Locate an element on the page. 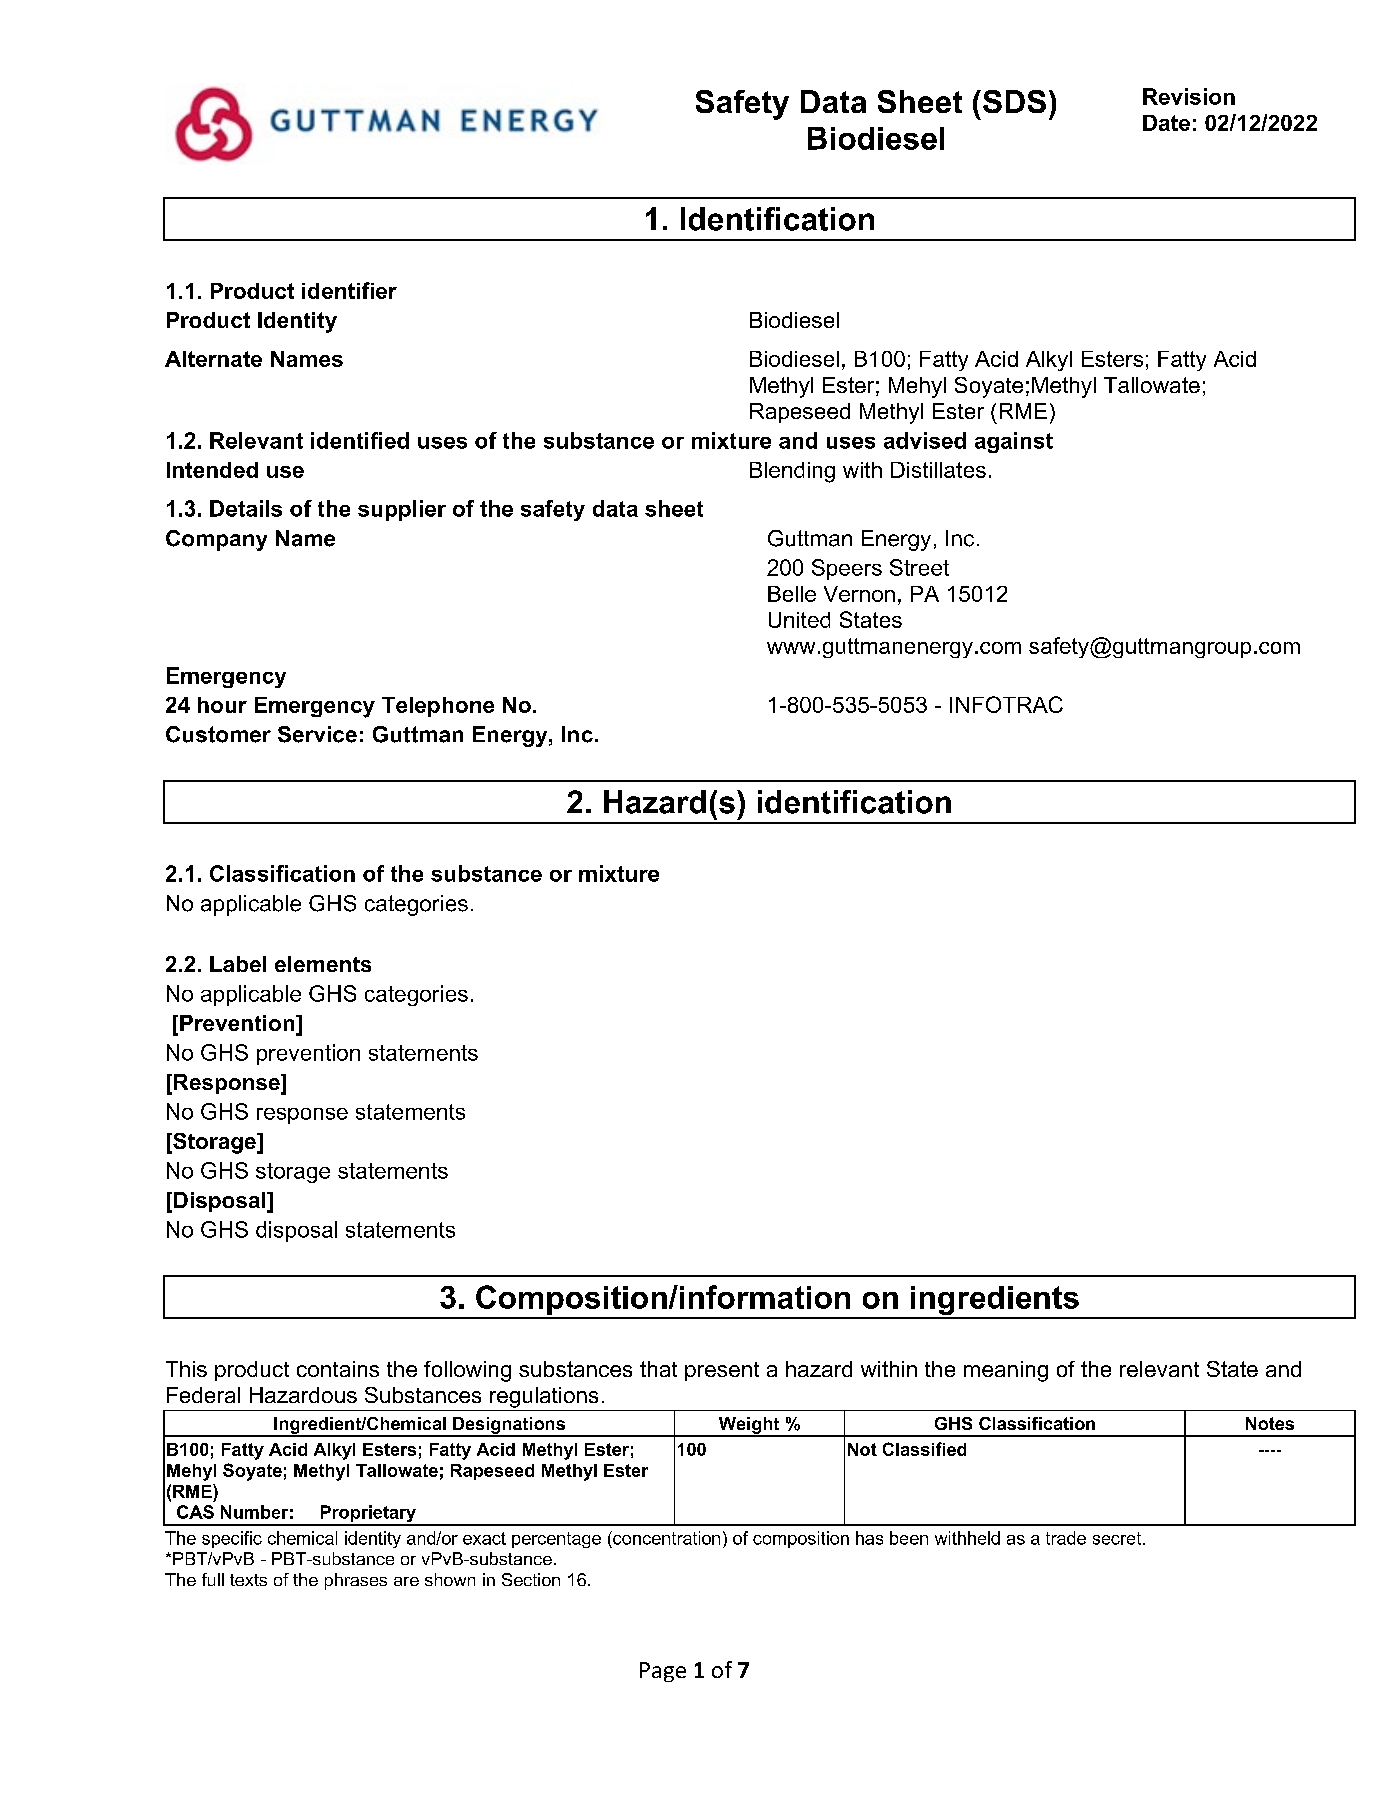  hour is located at coordinates (222, 705).
